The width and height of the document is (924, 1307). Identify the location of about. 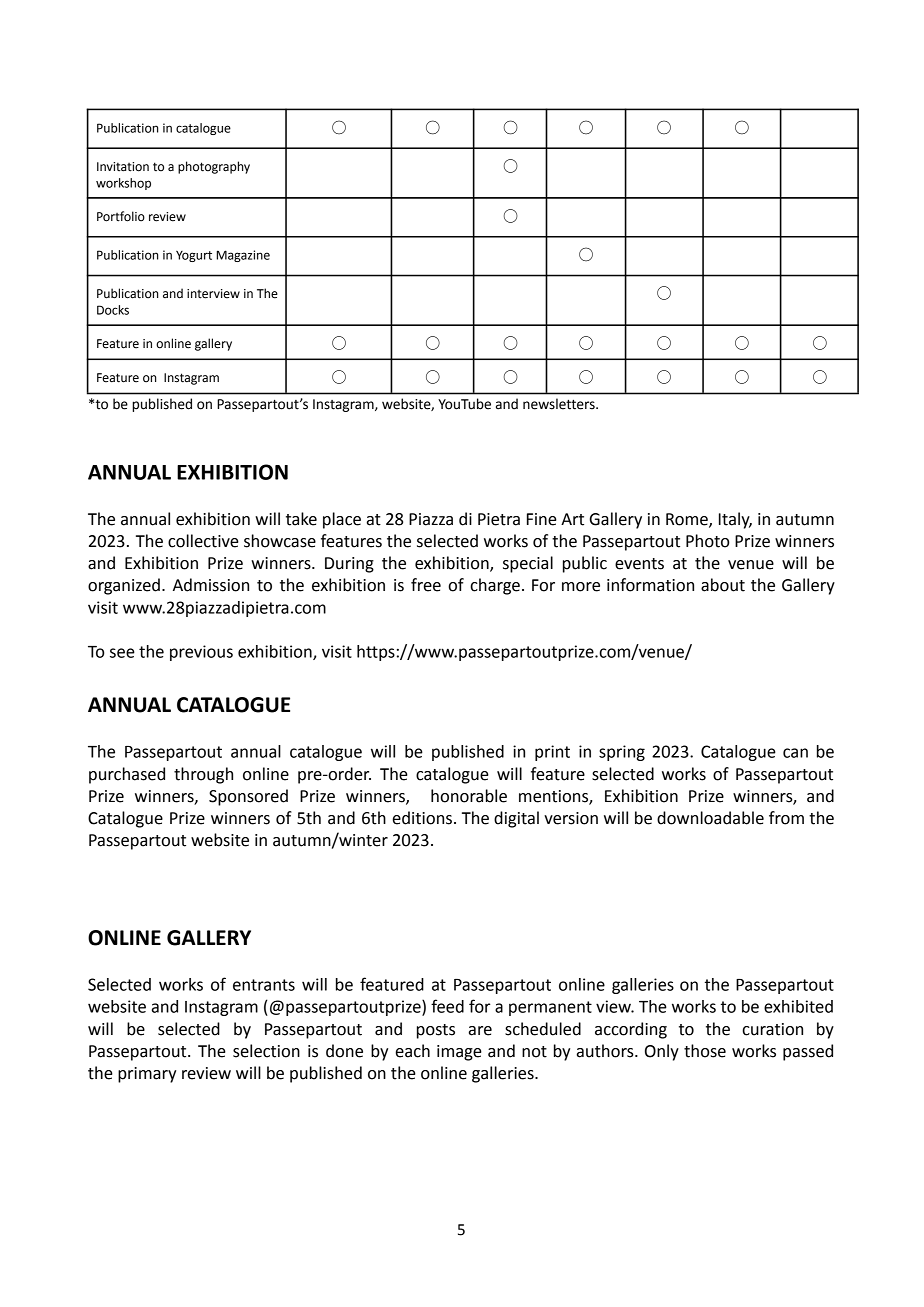
(723, 585).
